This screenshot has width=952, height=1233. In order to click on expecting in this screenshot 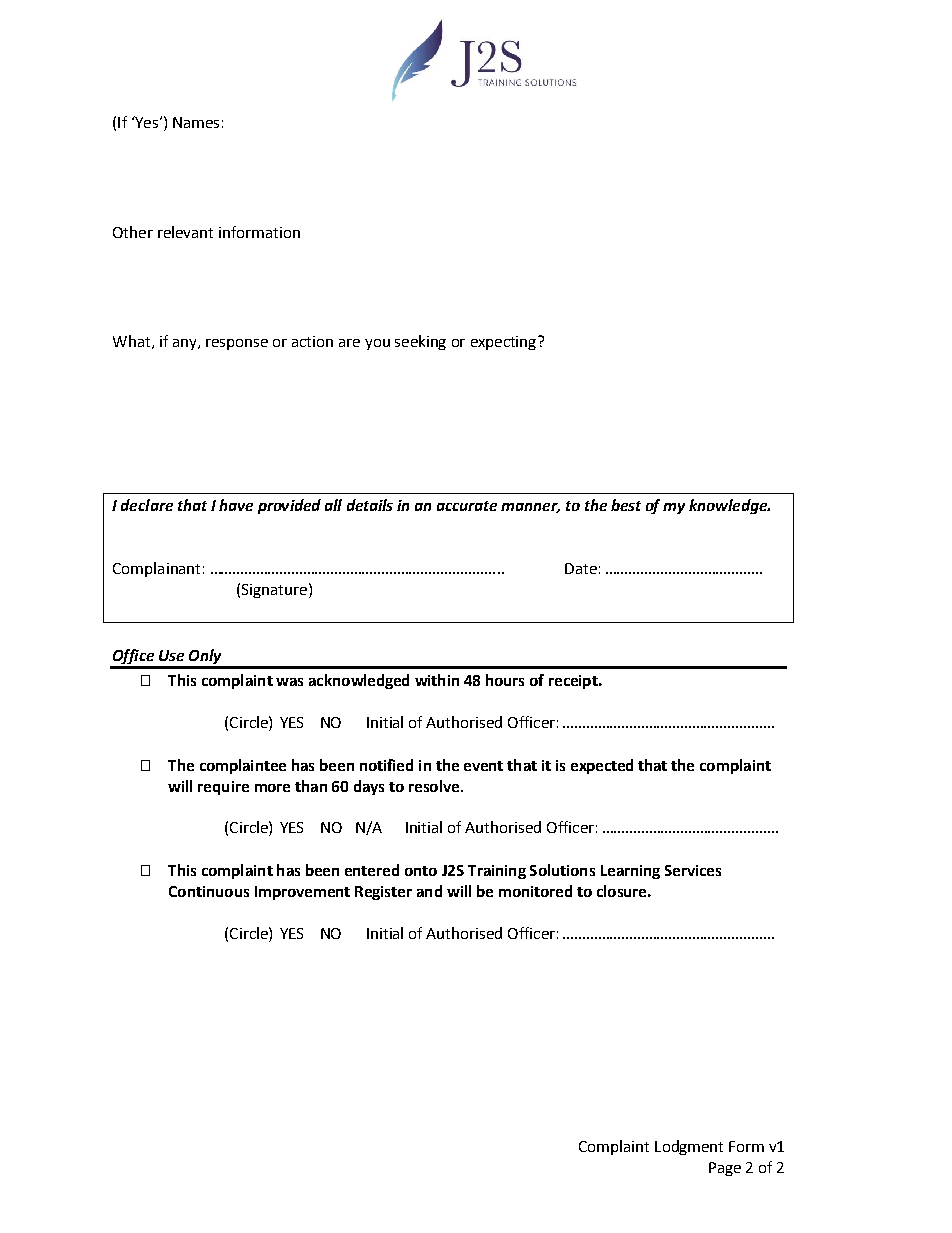, I will do `click(505, 343)`.
